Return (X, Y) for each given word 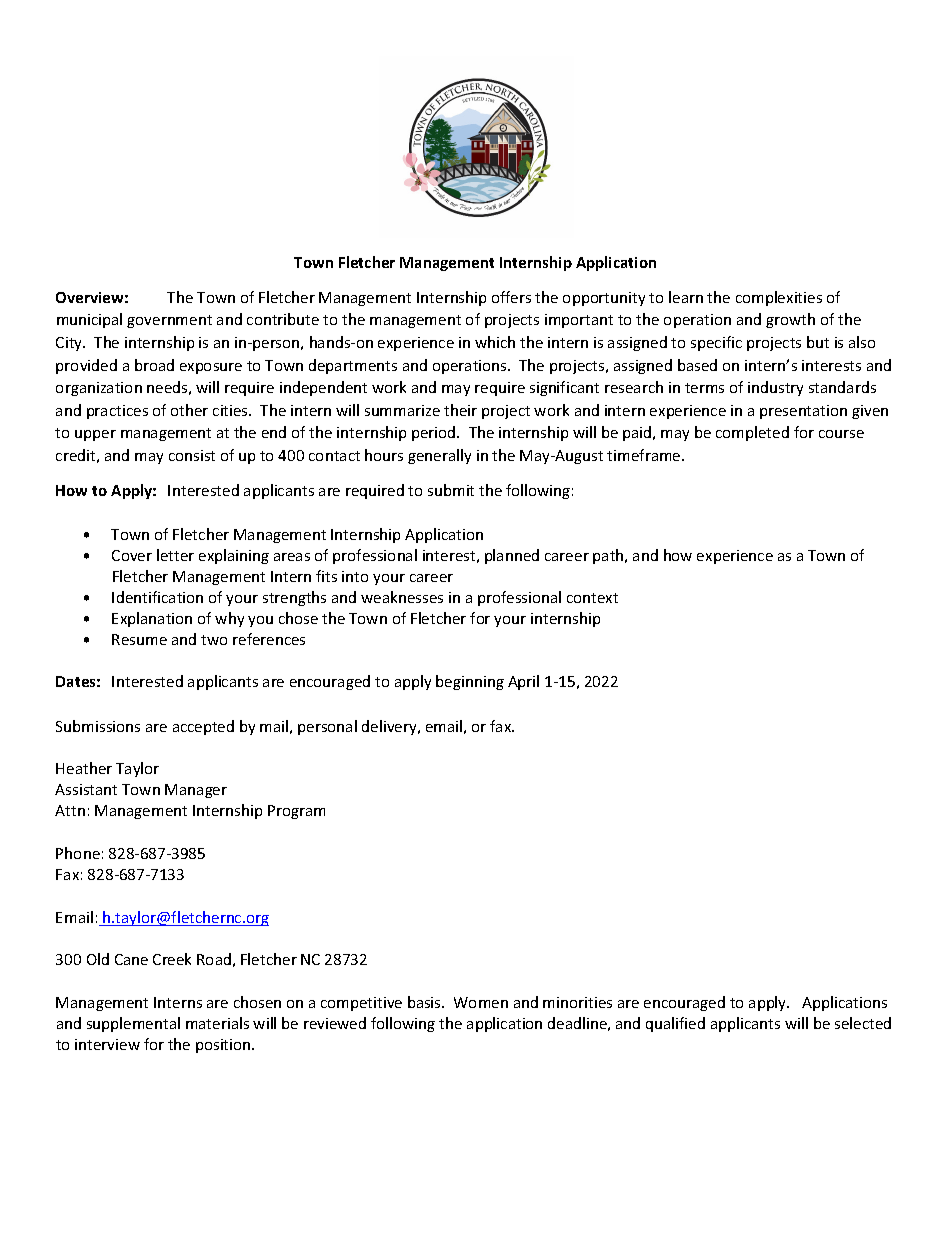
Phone (78, 853)
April (523, 682)
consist (192, 455)
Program (296, 812)
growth (790, 320)
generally (439, 456)
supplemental (133, 1024)
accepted (203, 727)
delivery (390, 727)
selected (863, 1023)
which (495, 342)
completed (752, 433)
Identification (157, 597)
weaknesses (402, 597)
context (592, 598)
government (169, 321)
